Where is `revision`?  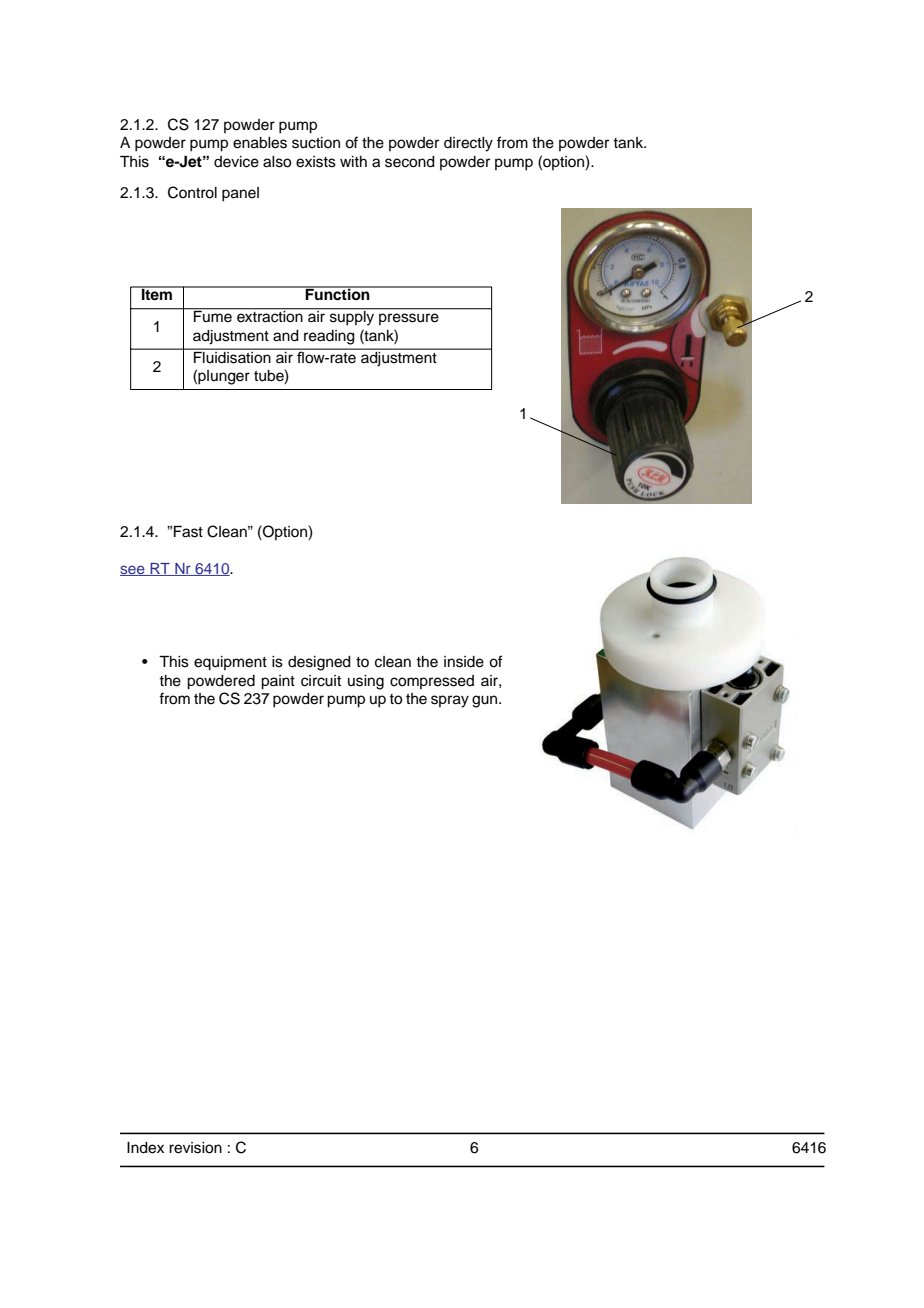 revision is located at coordinates (195, 1148).
